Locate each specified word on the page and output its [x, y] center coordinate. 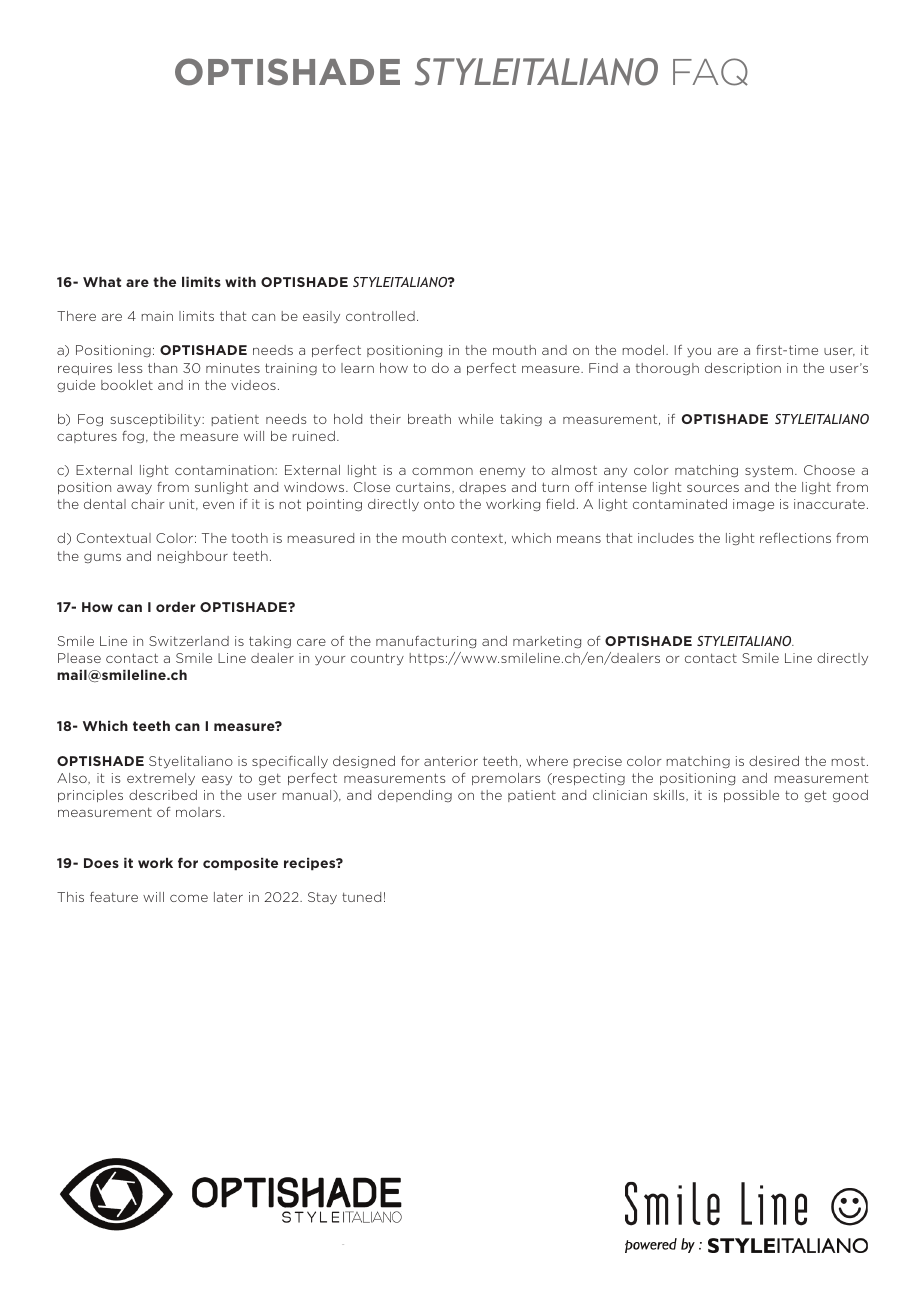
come [189, 898]
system [769, 471]
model [643, 350]
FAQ [710, 72]
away [134, 490]
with [240, 282]
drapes [482, 488]
